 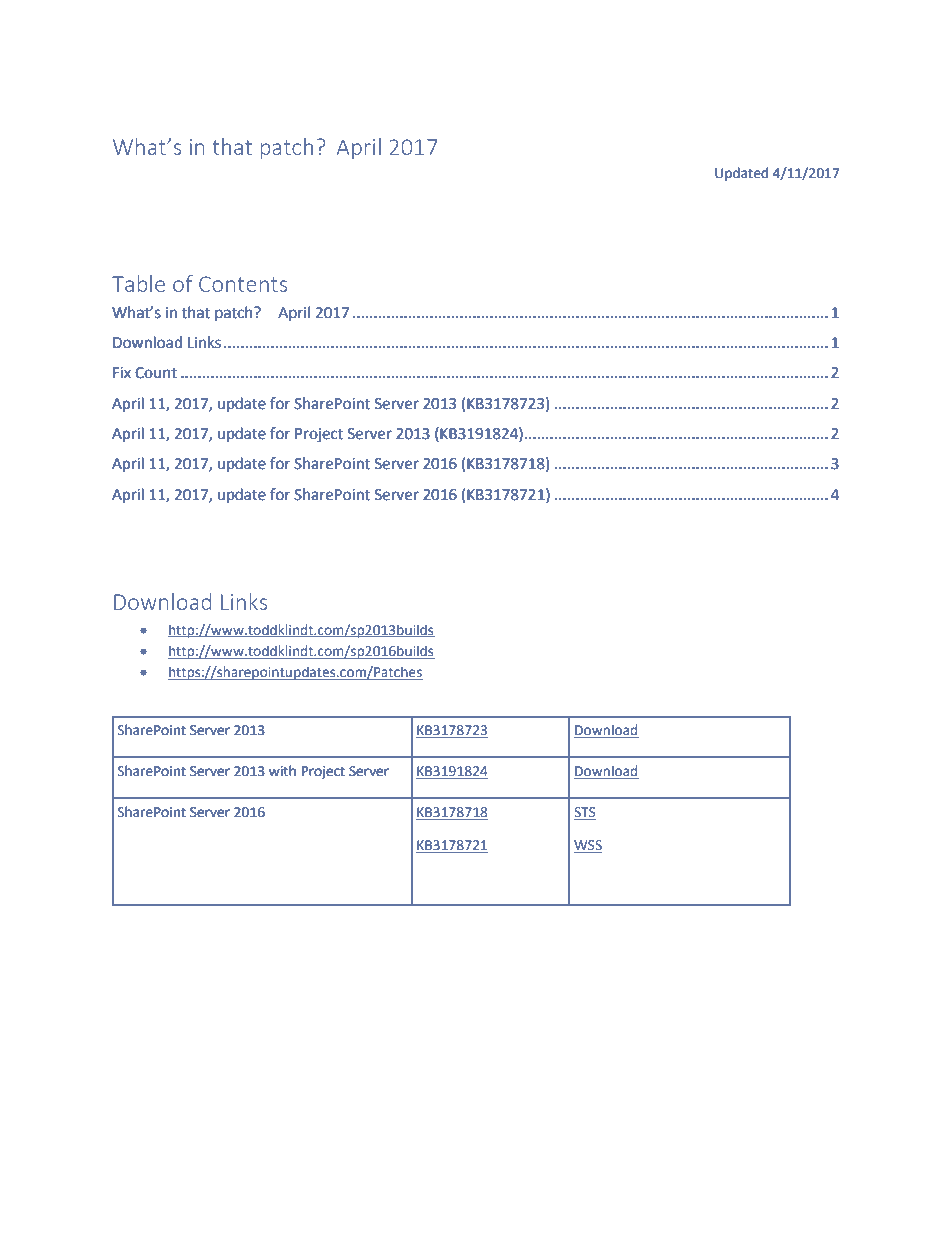 What do you see at coordinates (138, 283) in the screenshot?
I see `Table` at bounding box center [138, 283].
